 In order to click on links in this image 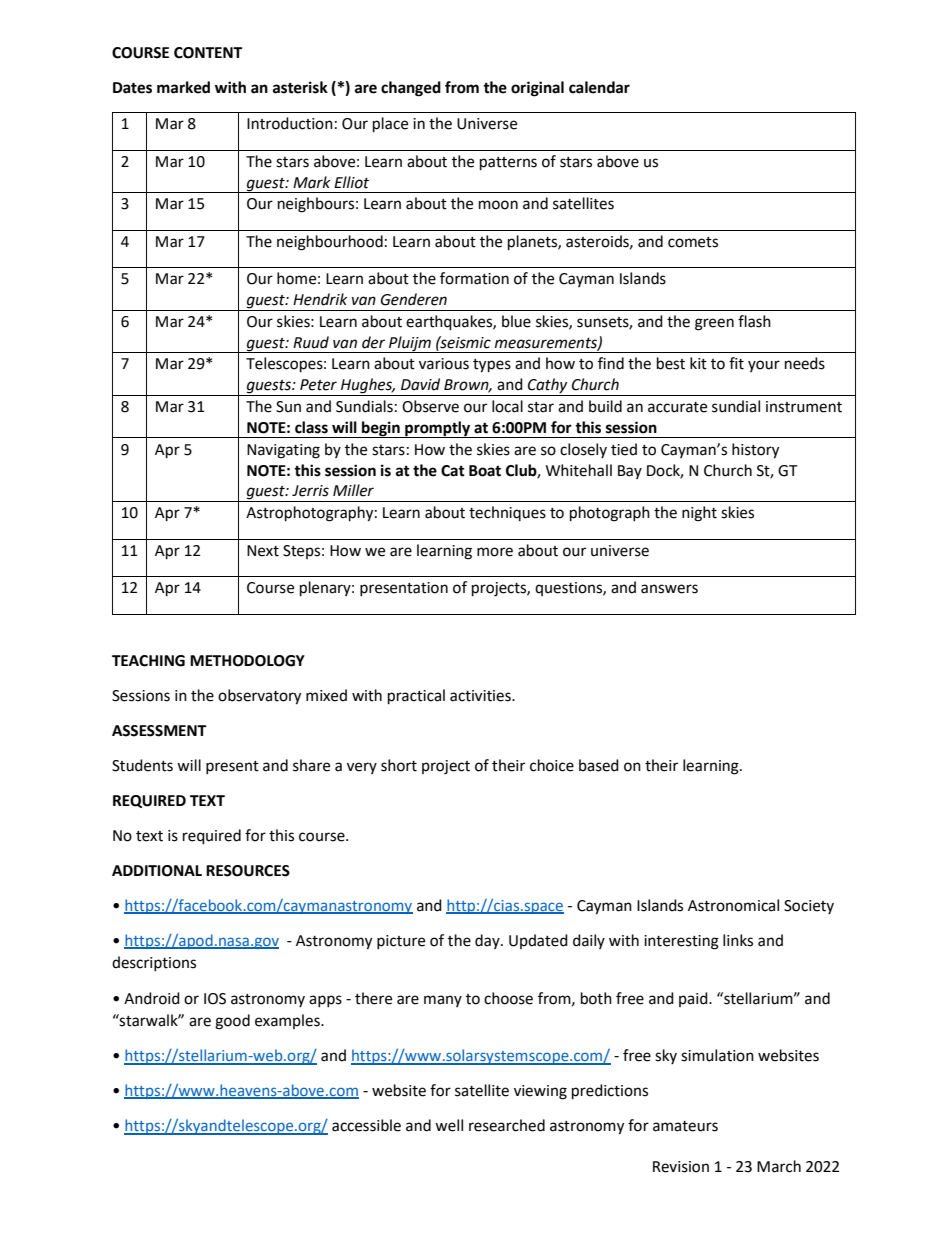, I will do `click(738, 940)`.
